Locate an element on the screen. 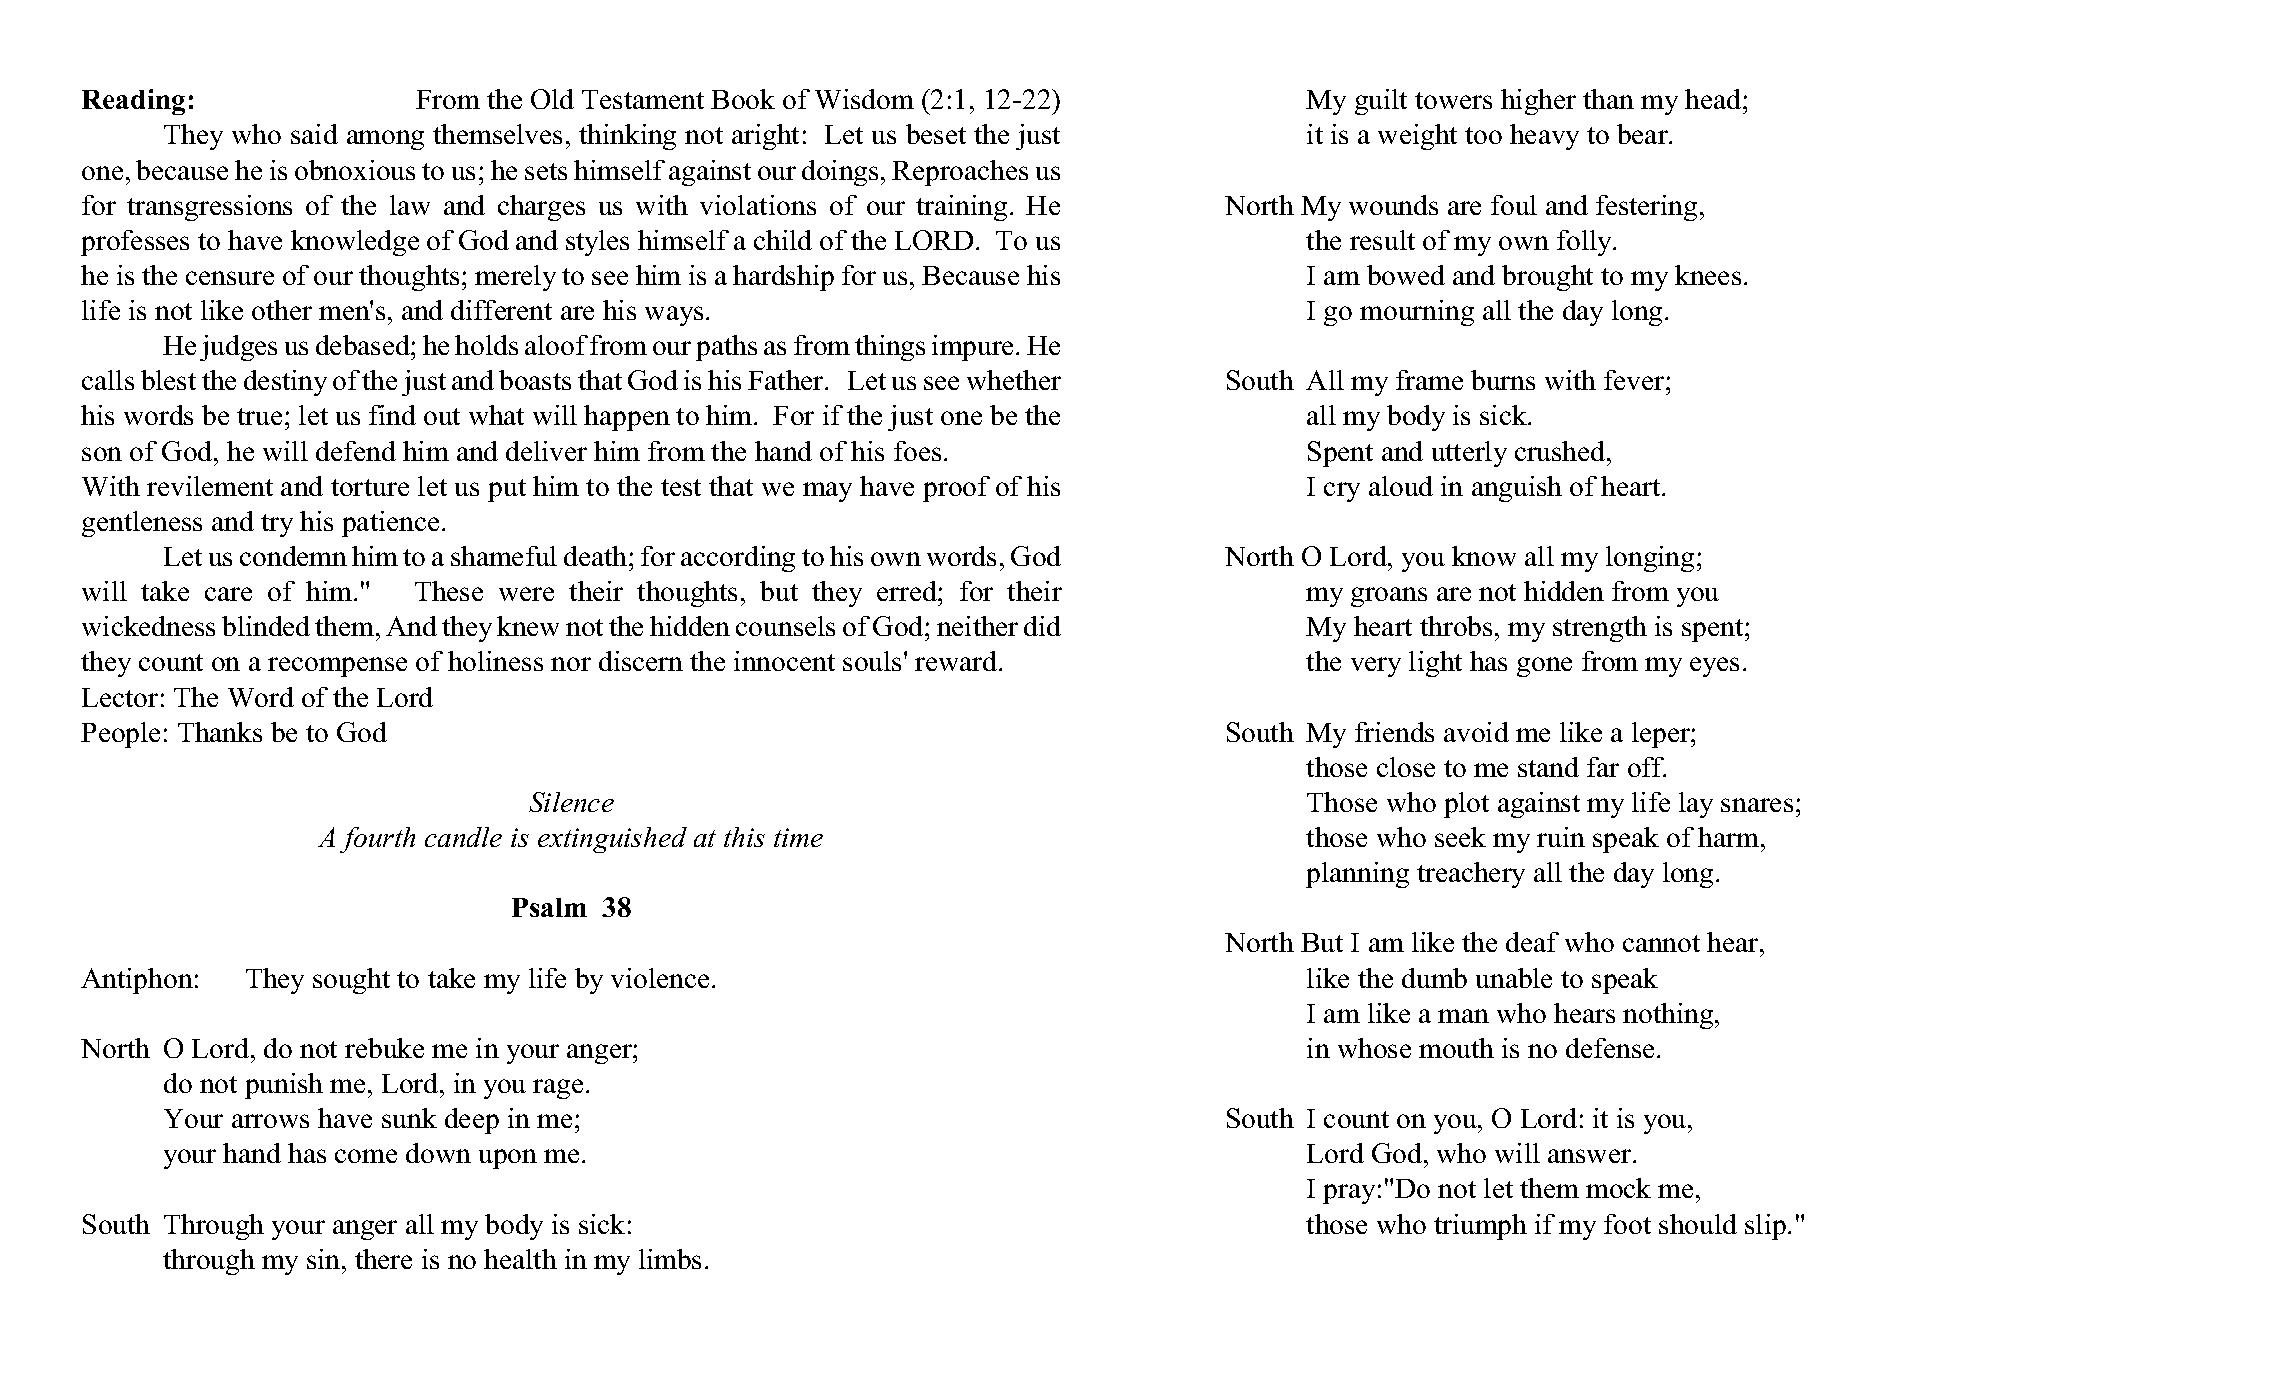 The width and height of the screenshot is (2287, 1389). beset is located at coordinates (936, 134).
